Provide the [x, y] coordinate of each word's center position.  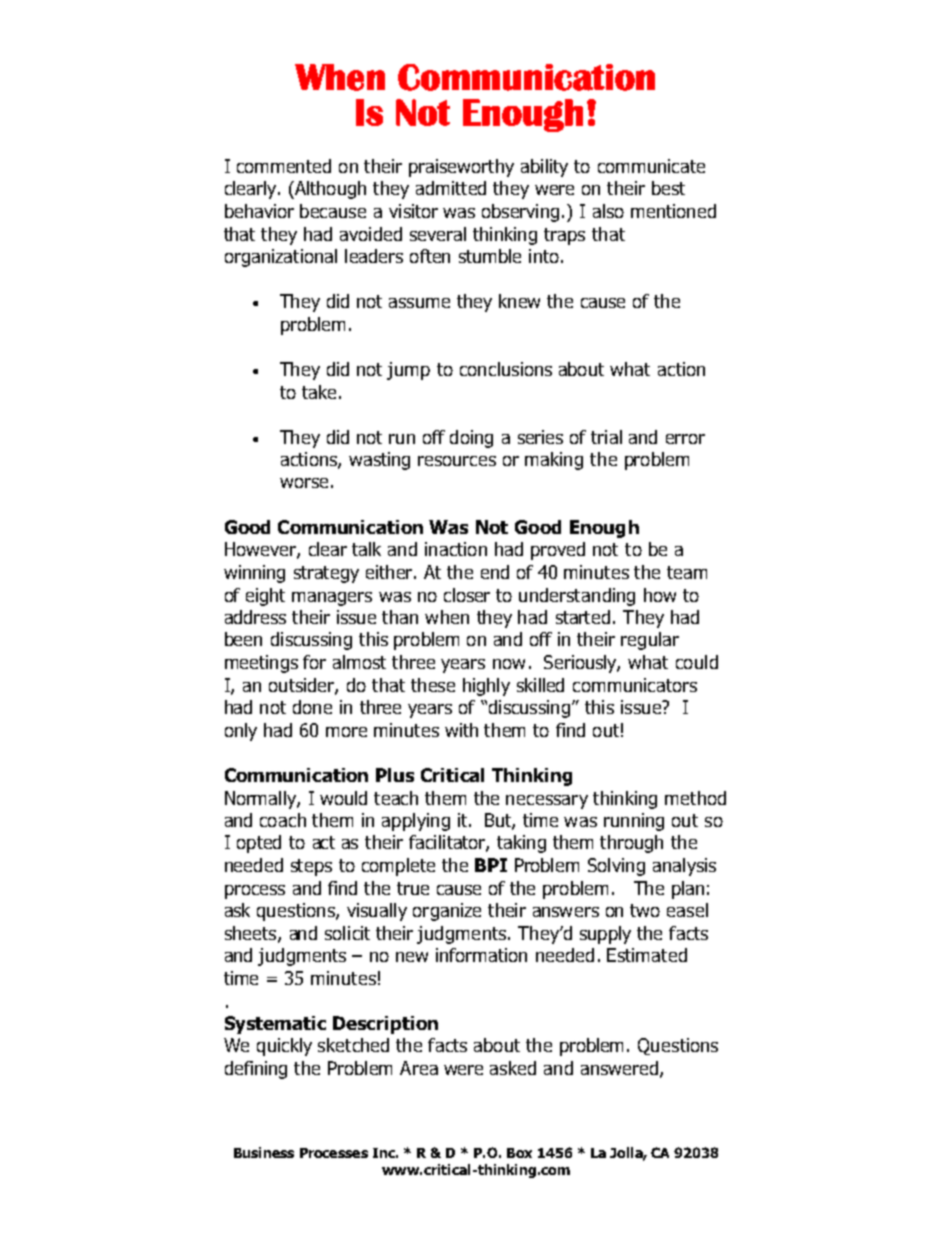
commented [284, 166]
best [668, 188]
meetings [261, 664]
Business [264, 1152]
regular [650, 641]
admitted [451, 188]
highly [486, 687]
